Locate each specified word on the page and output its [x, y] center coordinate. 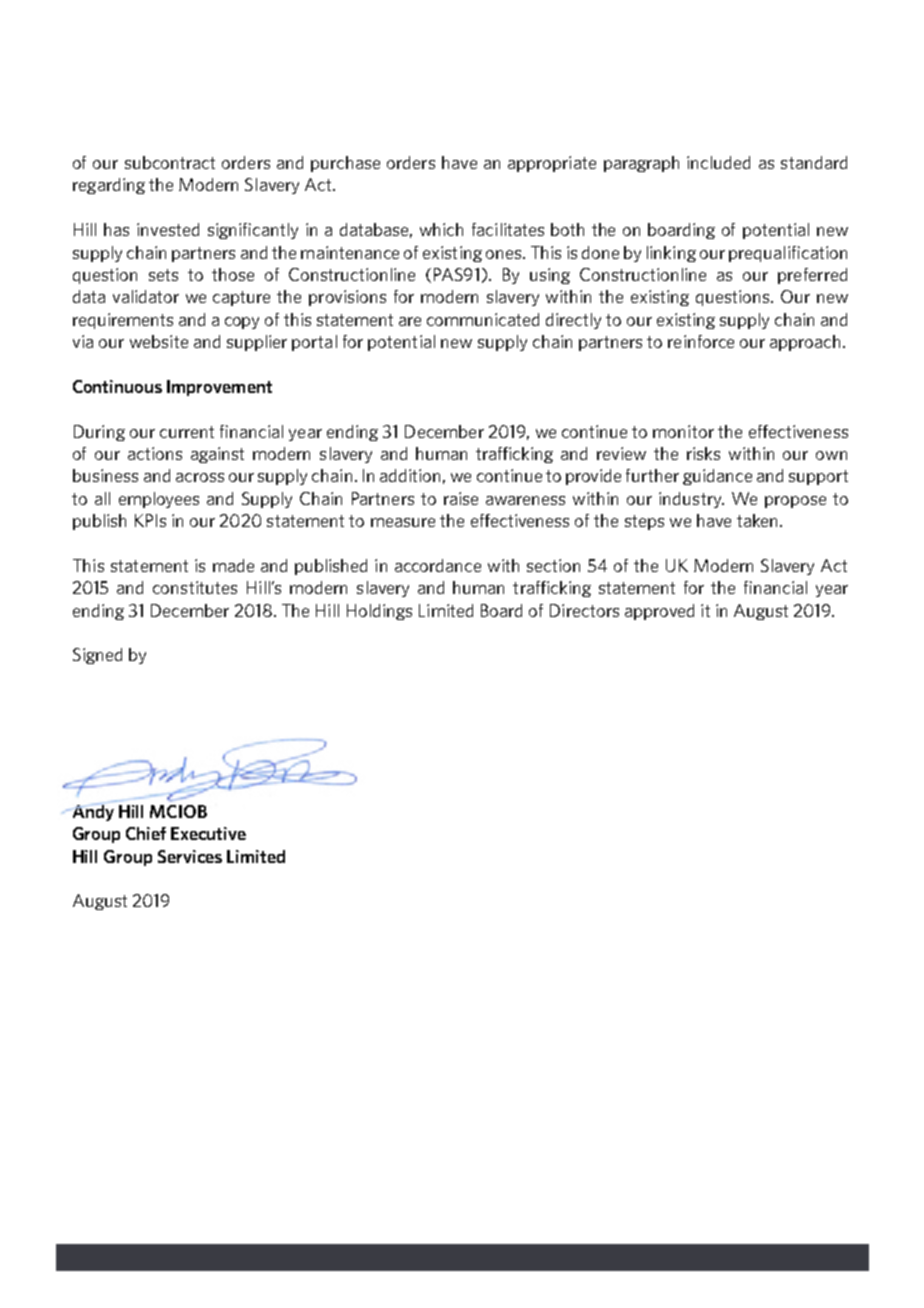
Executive [208, 833]
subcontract [170, 162]
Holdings [379, 612]
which [441, 229]
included [718, 162]
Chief [146, 833]
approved [659, 612]
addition [410, 475]
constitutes [195, 587]
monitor [683, 431]
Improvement [219, 388]
